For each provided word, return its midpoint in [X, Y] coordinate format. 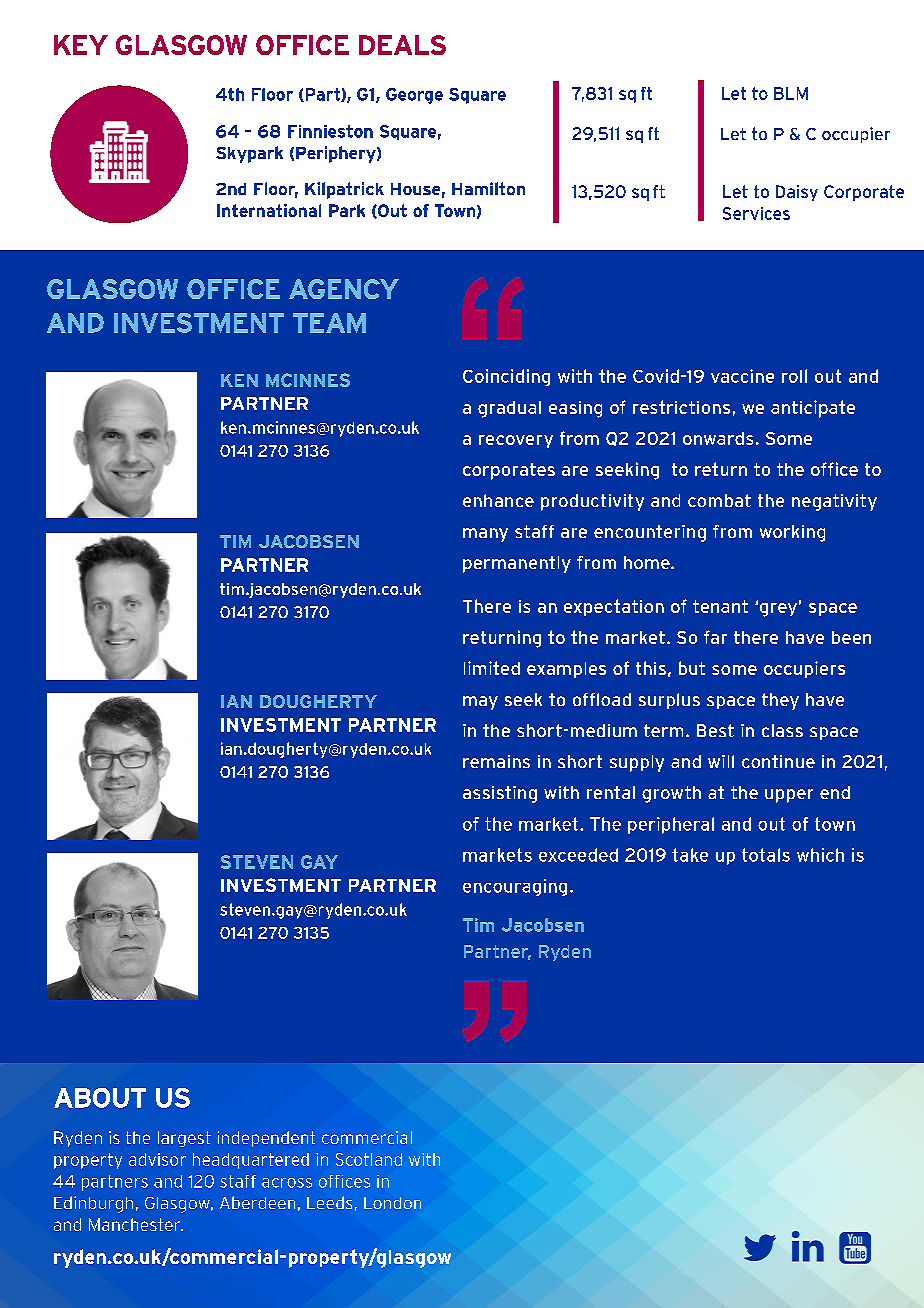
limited [492, 668]
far [715, 637]
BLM [791, 93]
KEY [81, 45]
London [392, 1203]
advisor [157, 1159]
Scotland [369, 1159]
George [414, 96]
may [480, 703]
